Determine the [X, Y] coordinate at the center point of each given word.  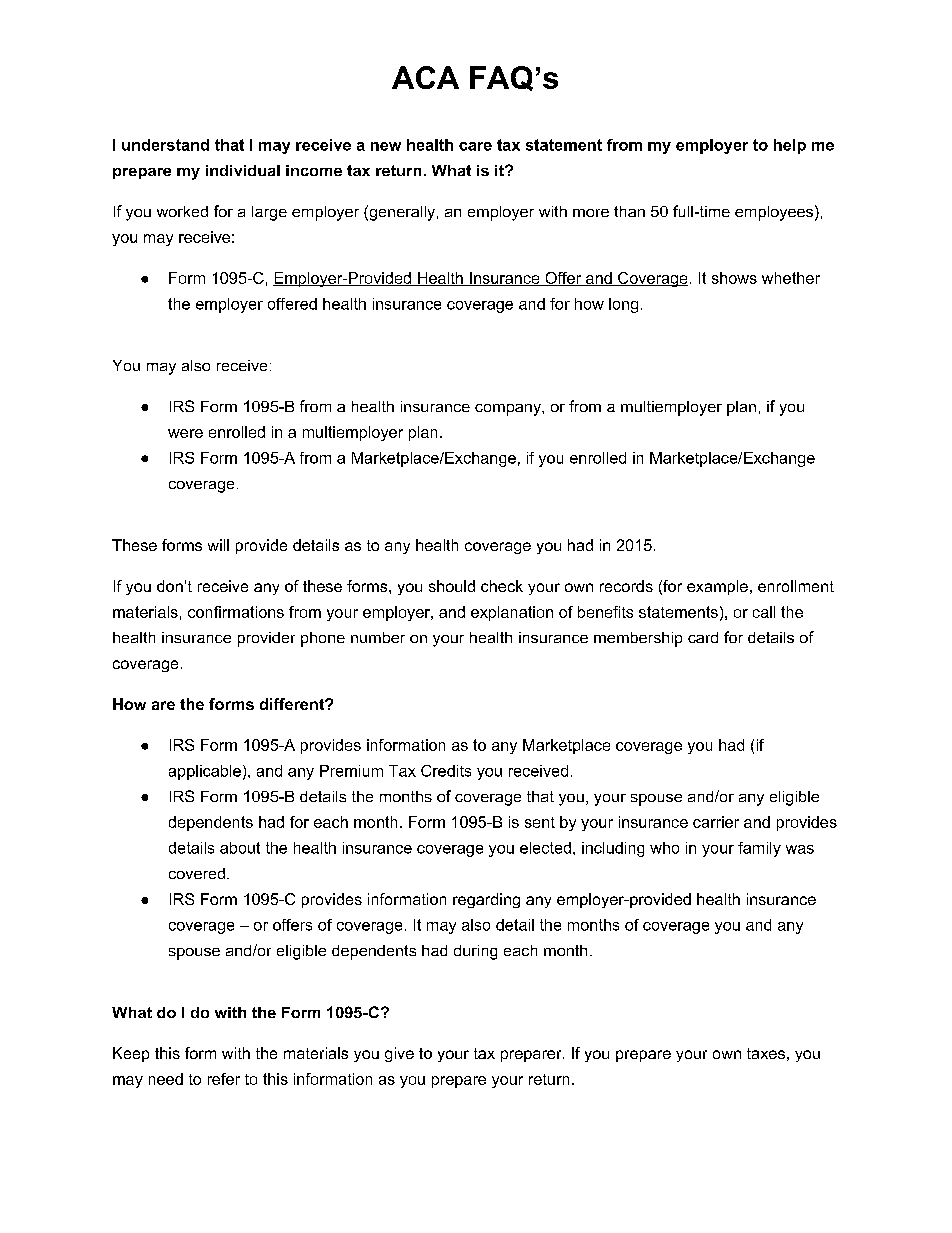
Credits [446, 771]
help [790, 146]
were [185, 433]
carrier [716, 822]
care [475, 146]
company [509, 410]
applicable [205, 772]
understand [165, 145]
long [623, 305]
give [399, 1054]
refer [224, 1079]
